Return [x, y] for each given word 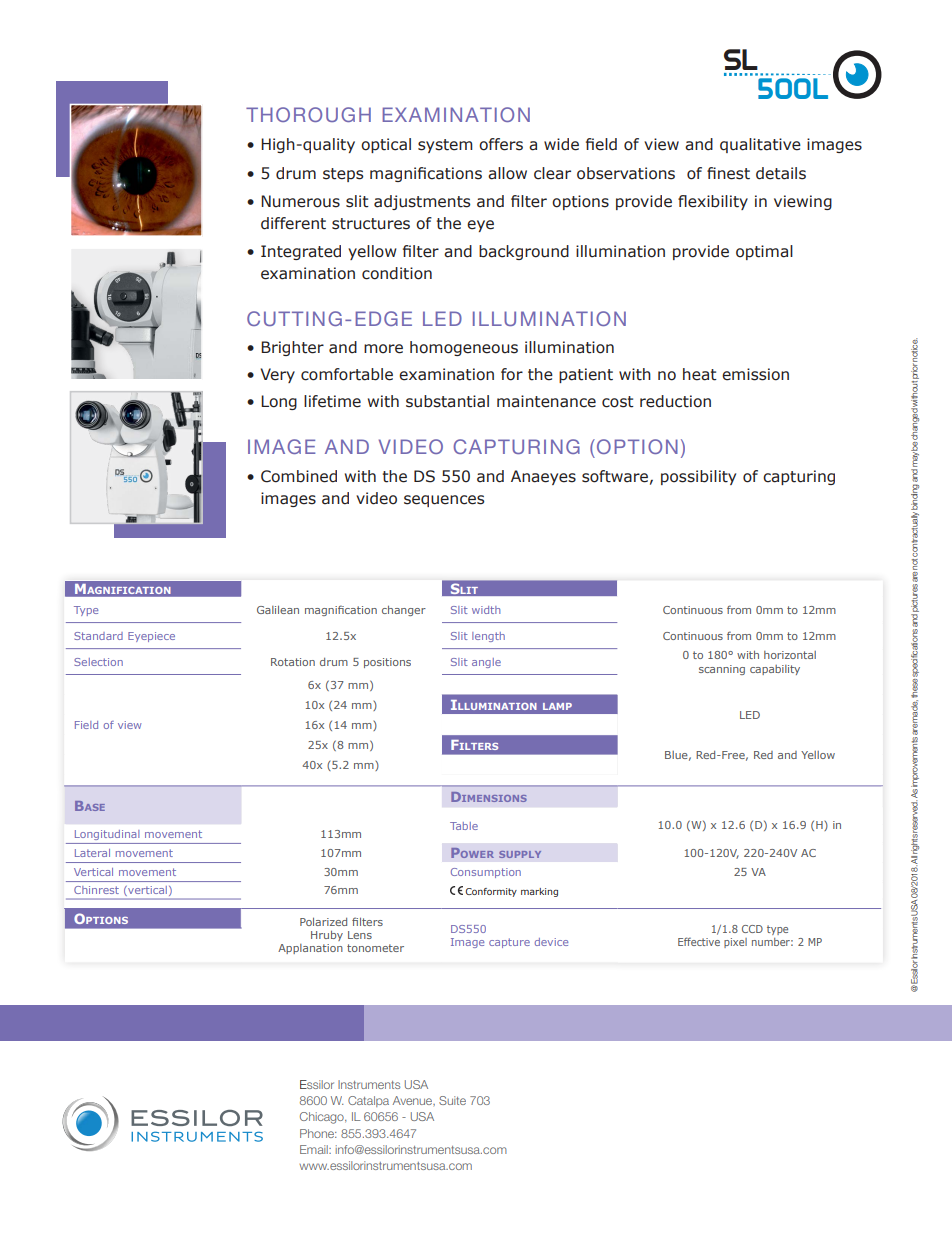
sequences [444, 501]
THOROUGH [308, 114]
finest [728, 173]
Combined [299, 476]
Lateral [92, 853]
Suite [452, 1100]
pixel [735, 943]
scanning [722, 670]
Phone [318, 1133]
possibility [698, 477]
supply [520, 854]
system [445, 146]
